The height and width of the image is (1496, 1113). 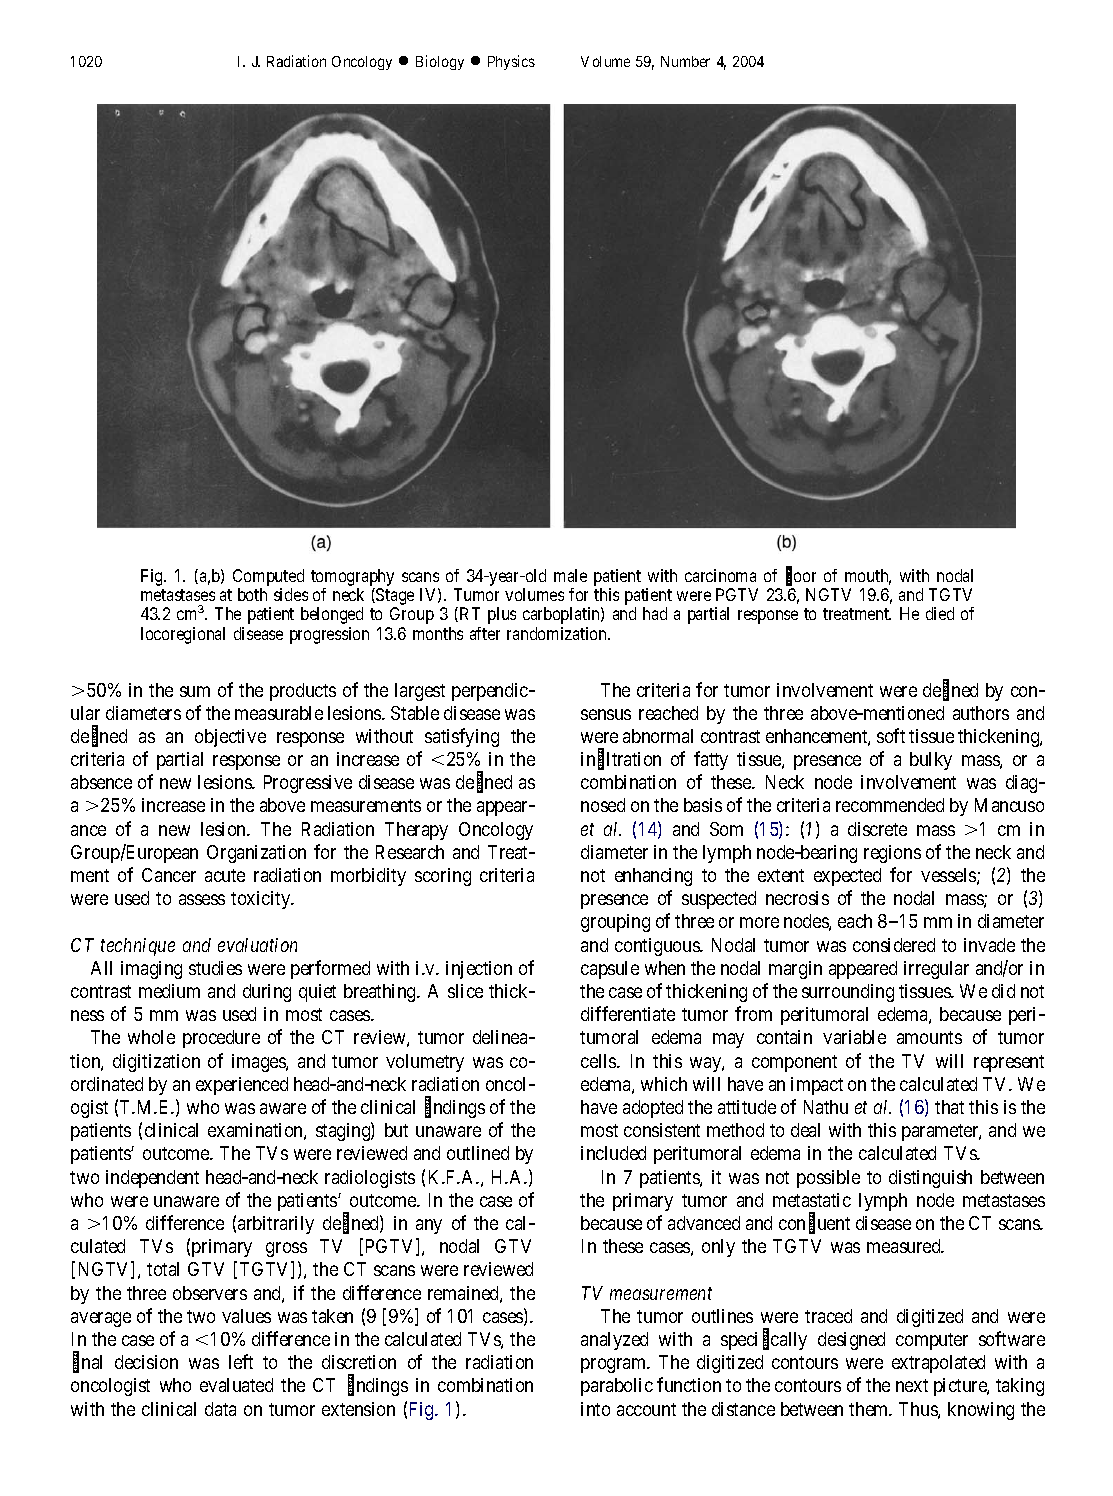 What do you see at coordinates (685, 61) in the image?
I see `Number` at bounding box center [685, 61].
